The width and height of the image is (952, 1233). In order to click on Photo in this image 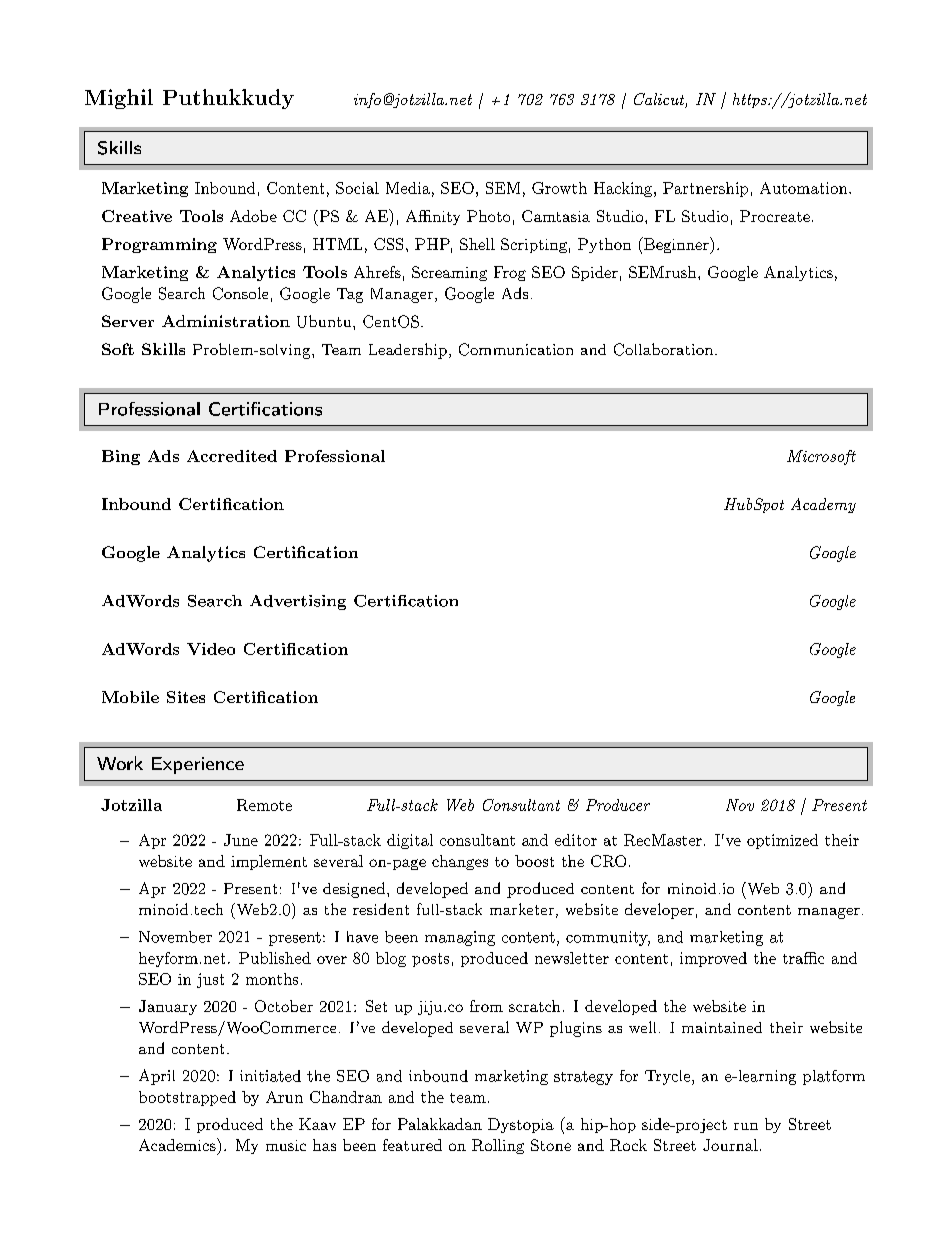, I will do `click(488, 216)`.
